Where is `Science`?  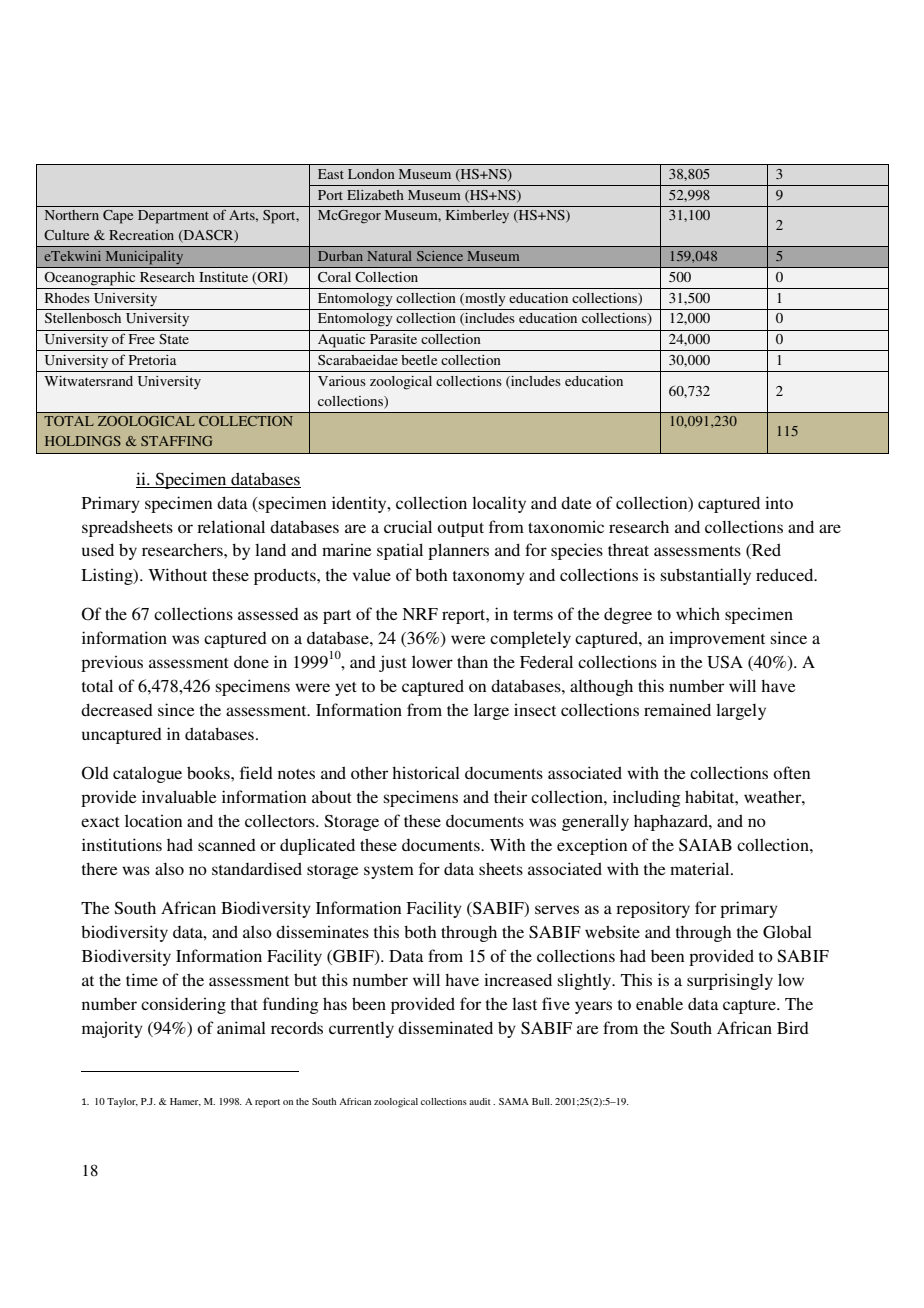 Science is located at coordinates (440, 256).
